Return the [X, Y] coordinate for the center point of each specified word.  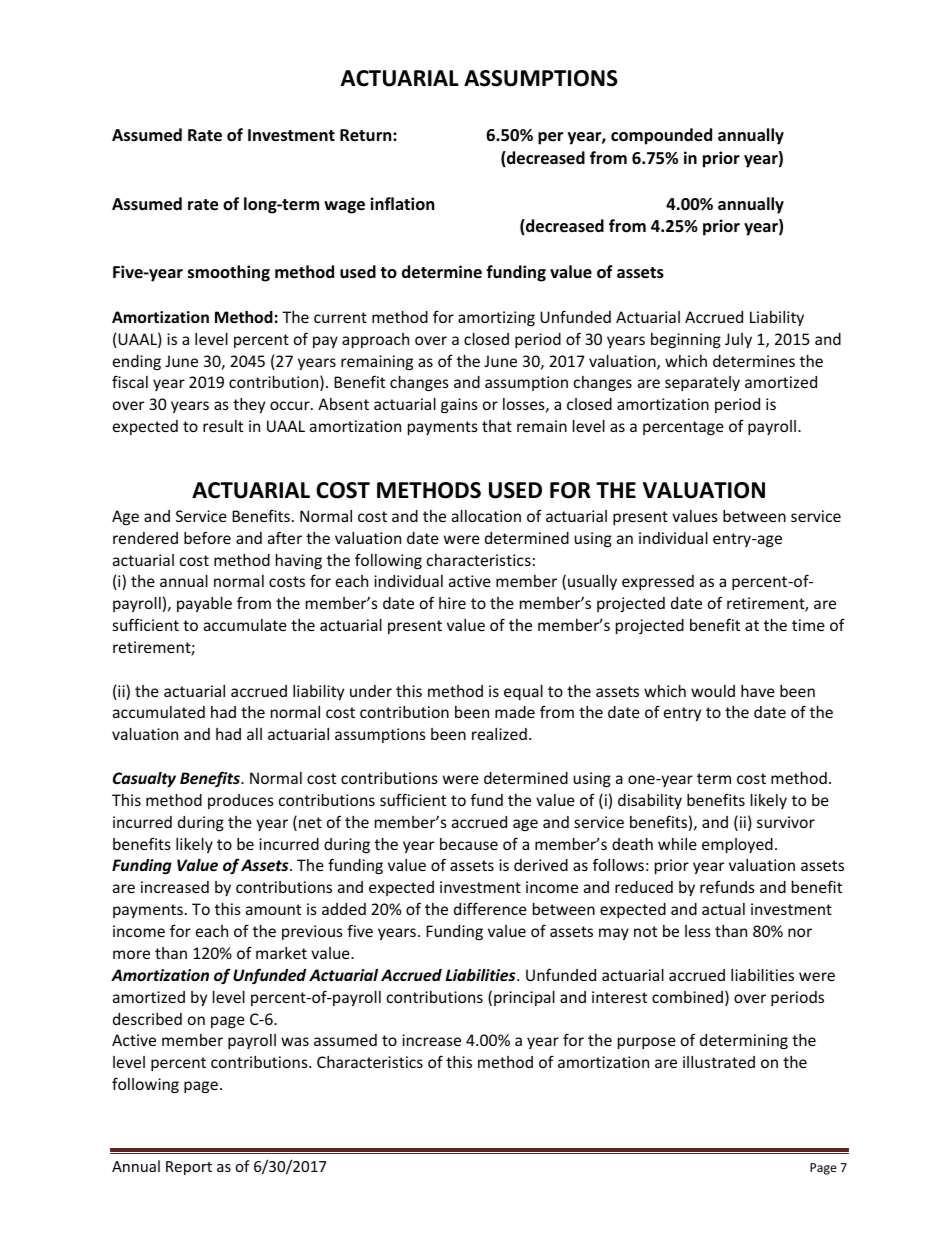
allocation [486, 516]
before [207, 537]
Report [189, 1168]
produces [241, 801]
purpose [647, 1043]
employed [737, 845]
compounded [661, 136]
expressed [658, 582]
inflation [402, 204]
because [469, 844]
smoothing [229, 273]
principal [524, 998]
